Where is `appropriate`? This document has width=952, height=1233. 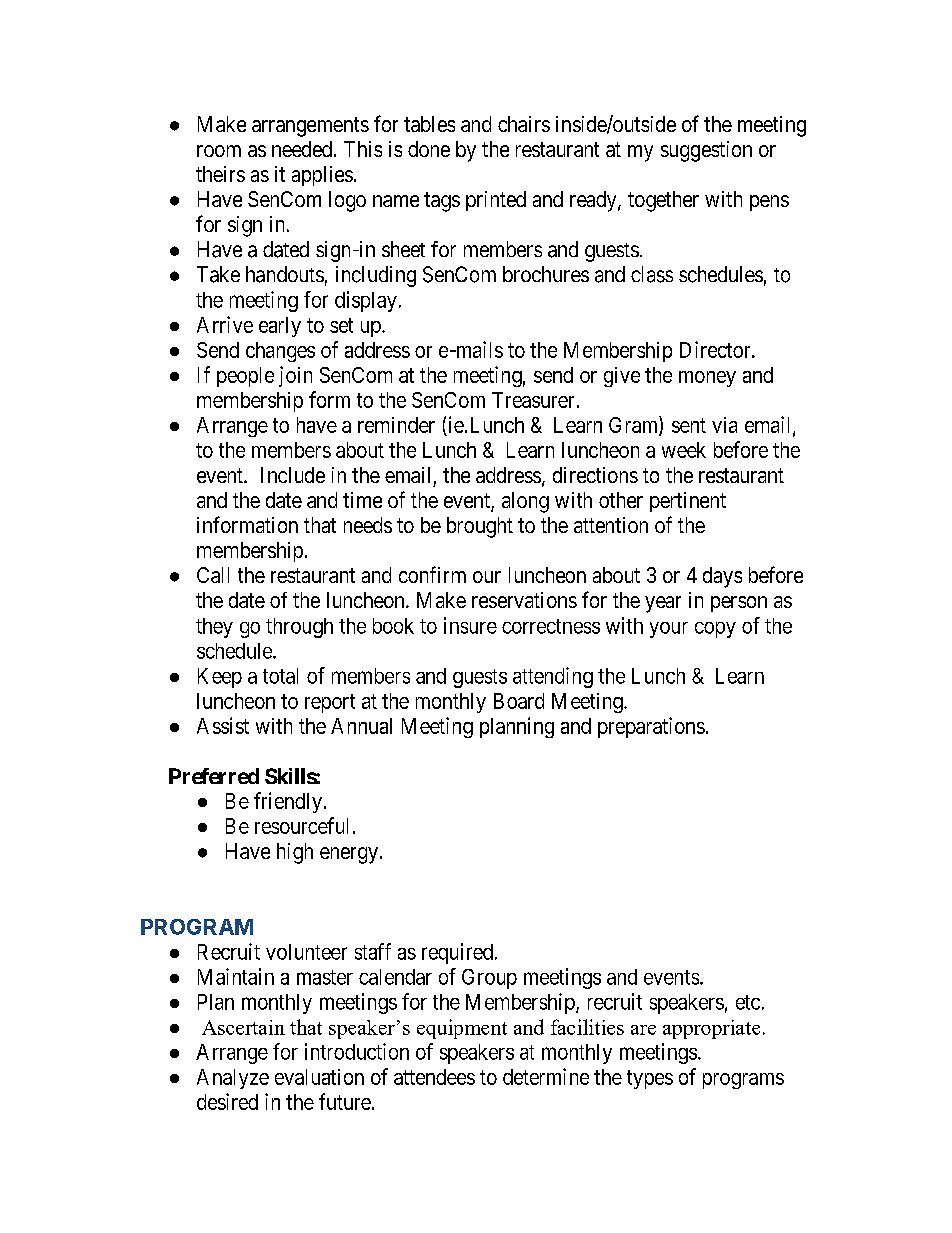 appropriate is located at coordinates (711, 1029).
